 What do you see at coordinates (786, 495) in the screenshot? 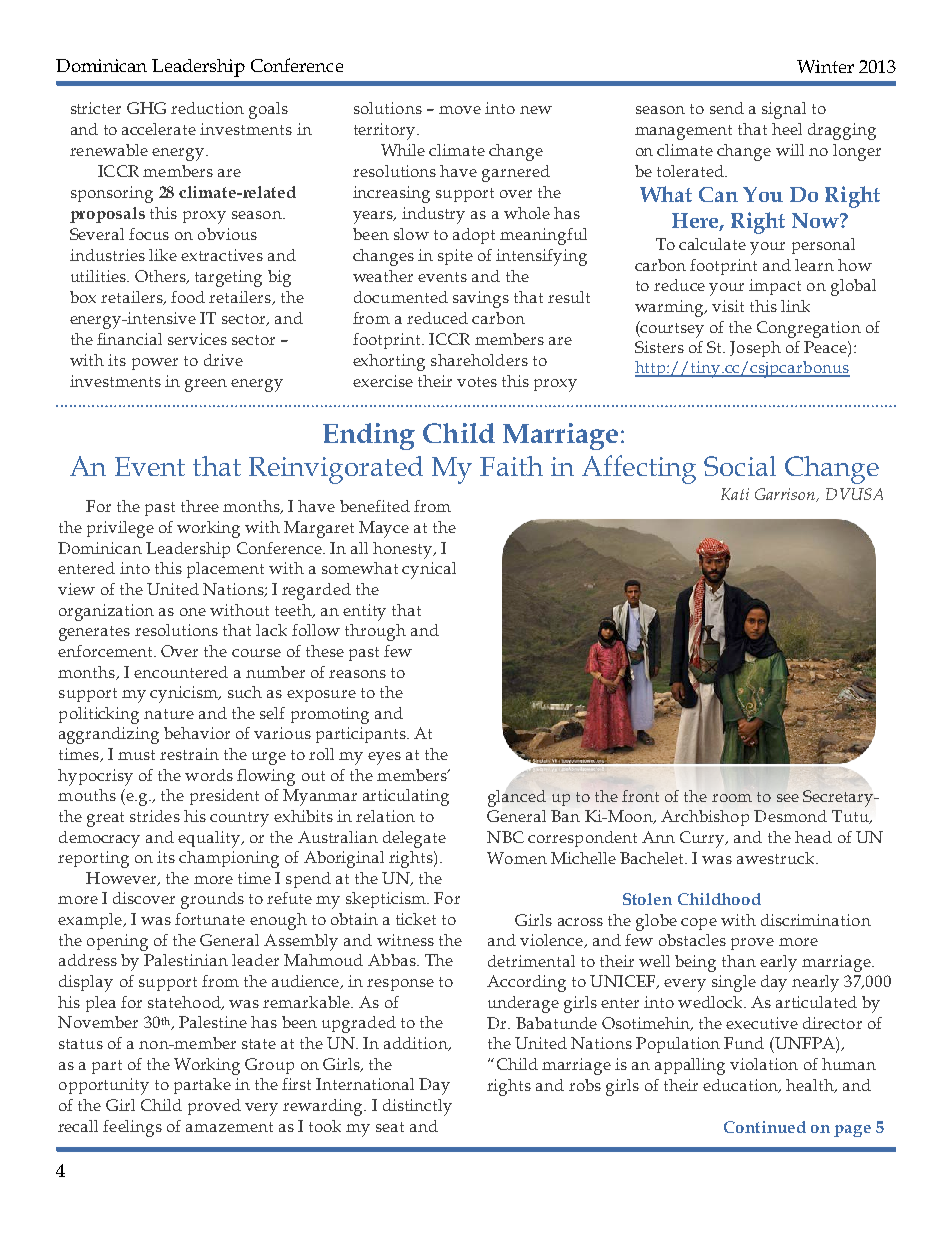
I see `Garrison` at bounding box center [786, 495].
